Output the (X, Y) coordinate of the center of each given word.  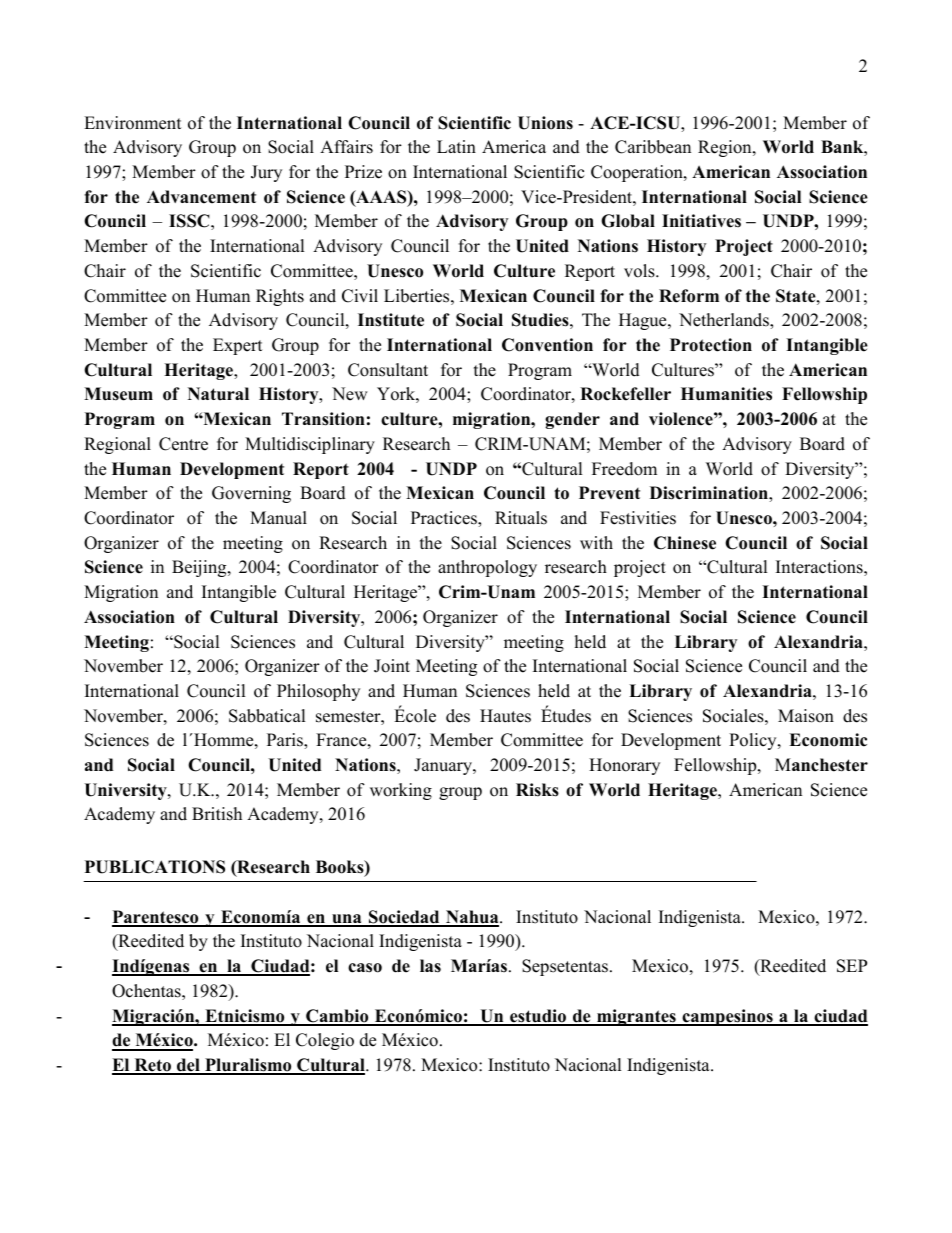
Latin (456, 146)
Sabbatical (267, 716)
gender (572, 420)
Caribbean (653, 147)
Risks (537, 790)
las (430, 966)
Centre (183, 444)
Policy (754, 741)
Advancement (201, 197)
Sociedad (404, 918)
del (188, 1066)
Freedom (624, 469)
